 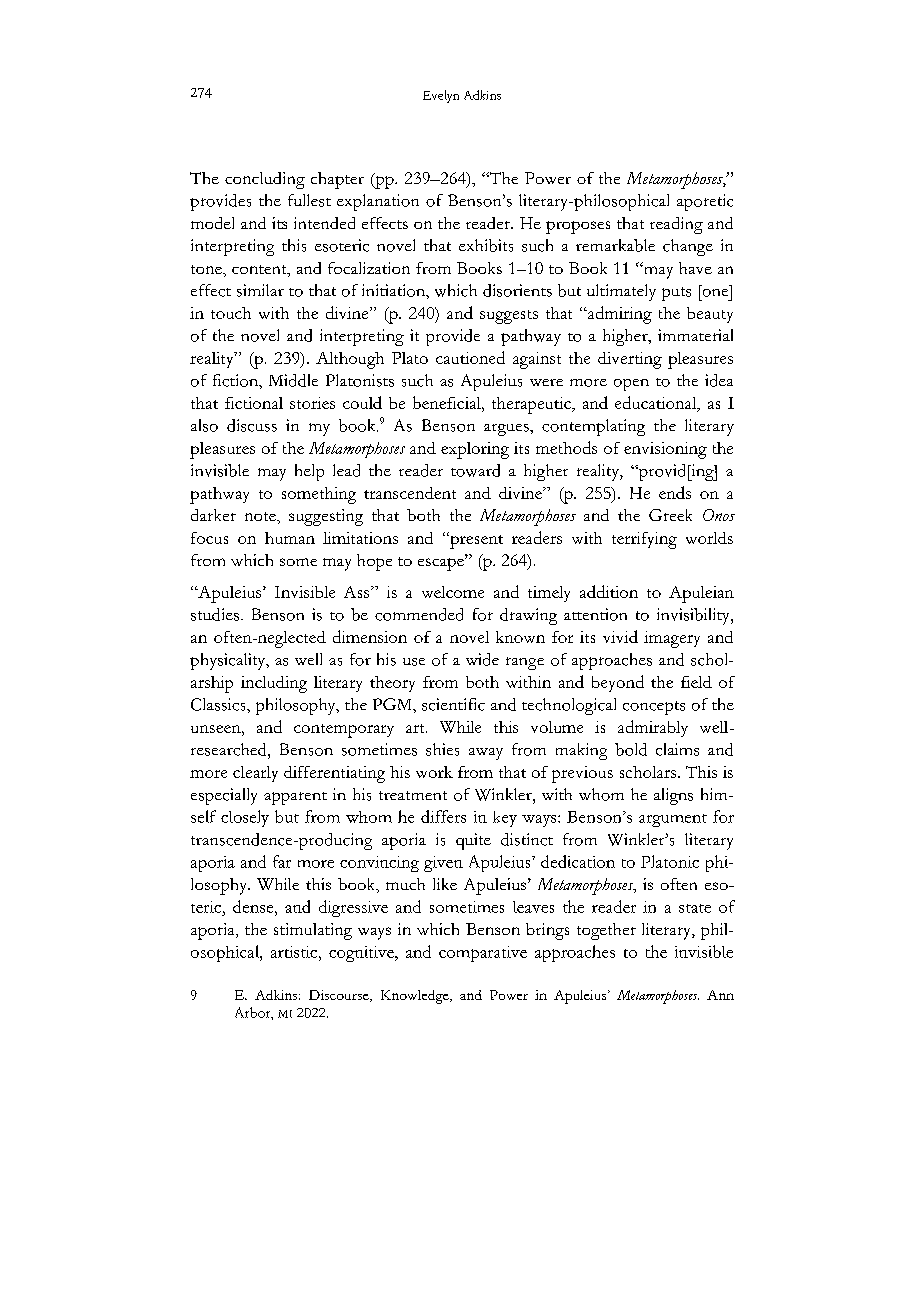 What do you see at coordinates (475, 540) in the screenshot?
I see `present` at bounding box center [475, 540].
